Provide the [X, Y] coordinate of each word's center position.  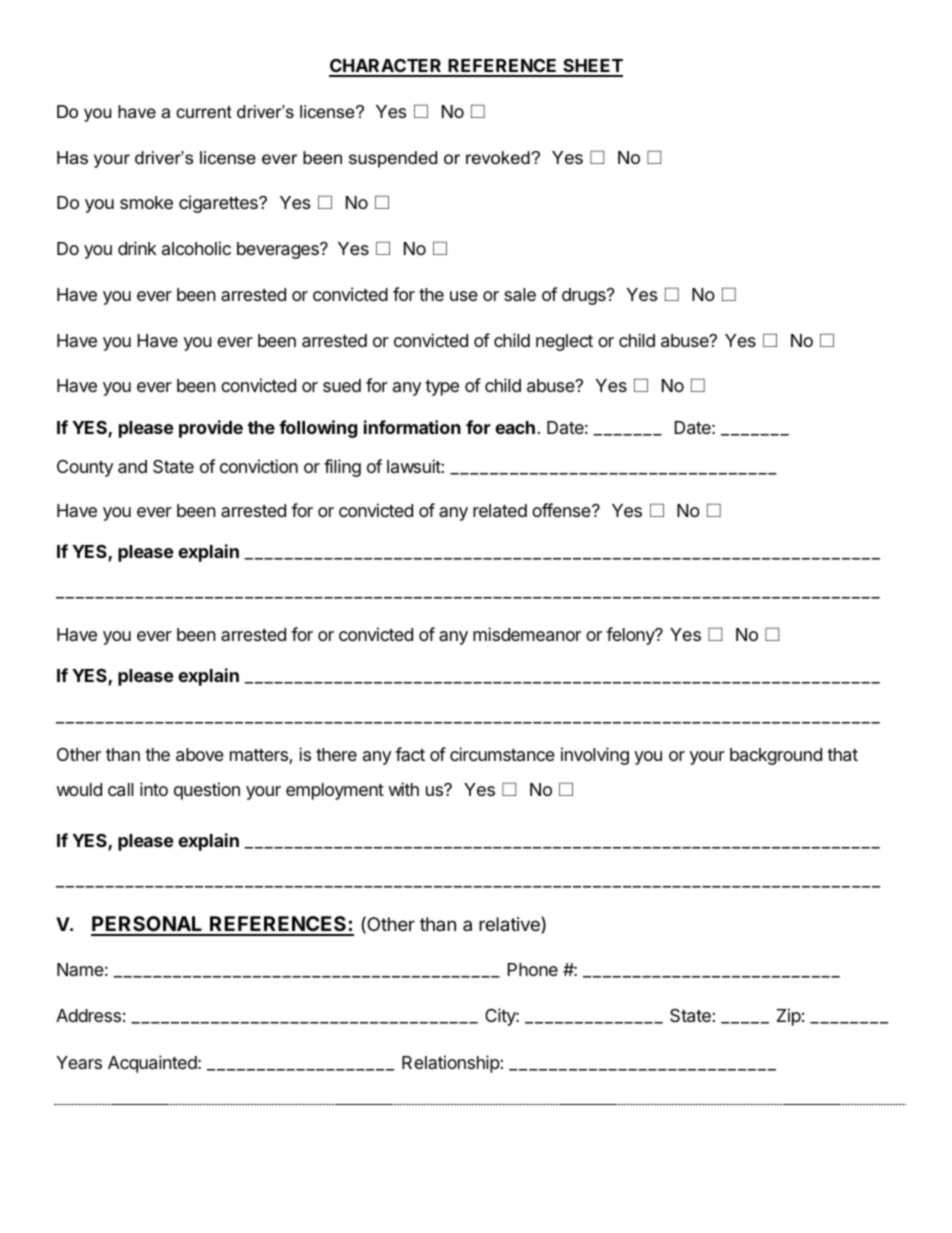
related [500, 511]
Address [88, 1015]
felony [631, 636]
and [132, 467]
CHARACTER [386, 67]
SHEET [592, 67]
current [204, 111]
